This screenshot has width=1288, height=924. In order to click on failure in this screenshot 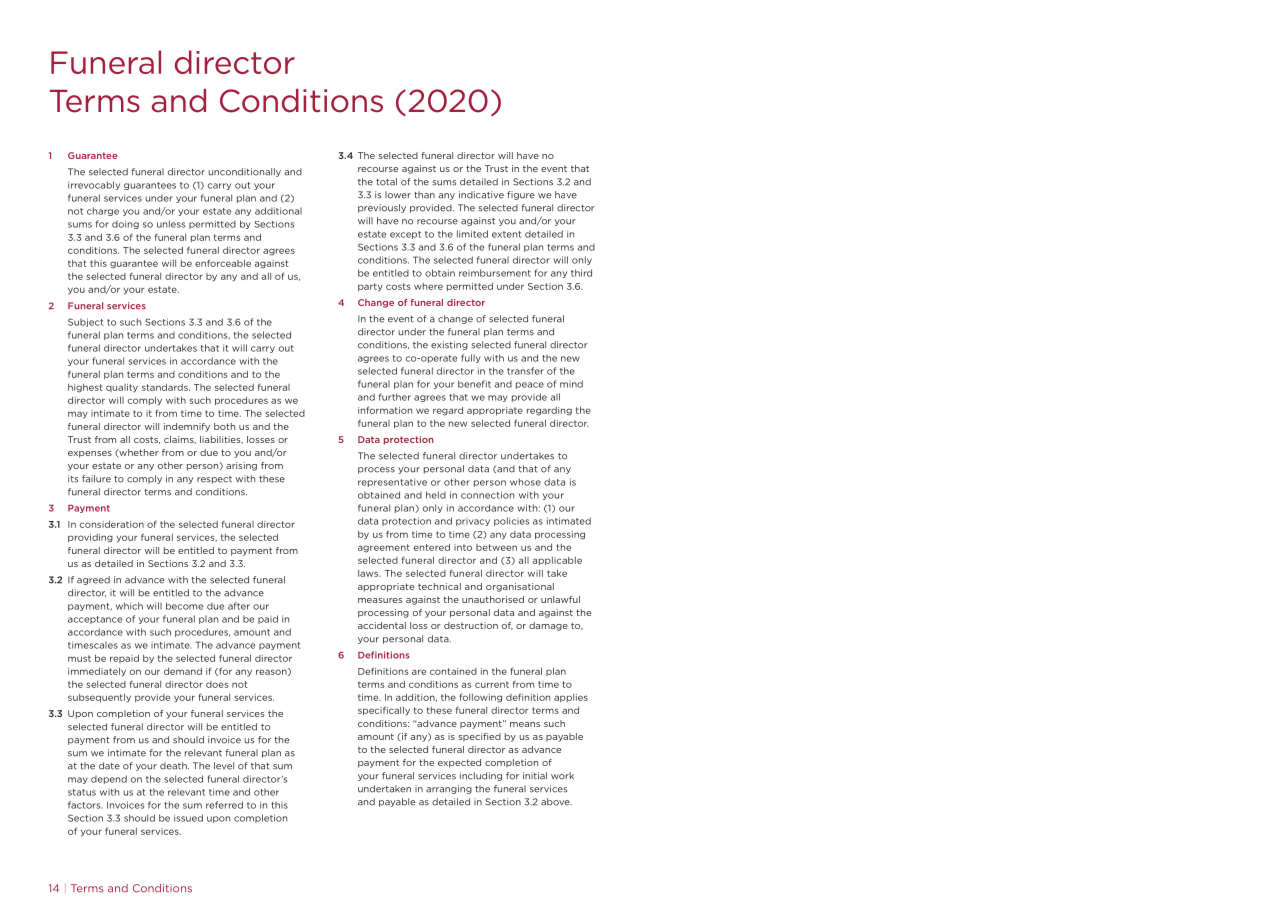, I will do `click(96, 479)`.
